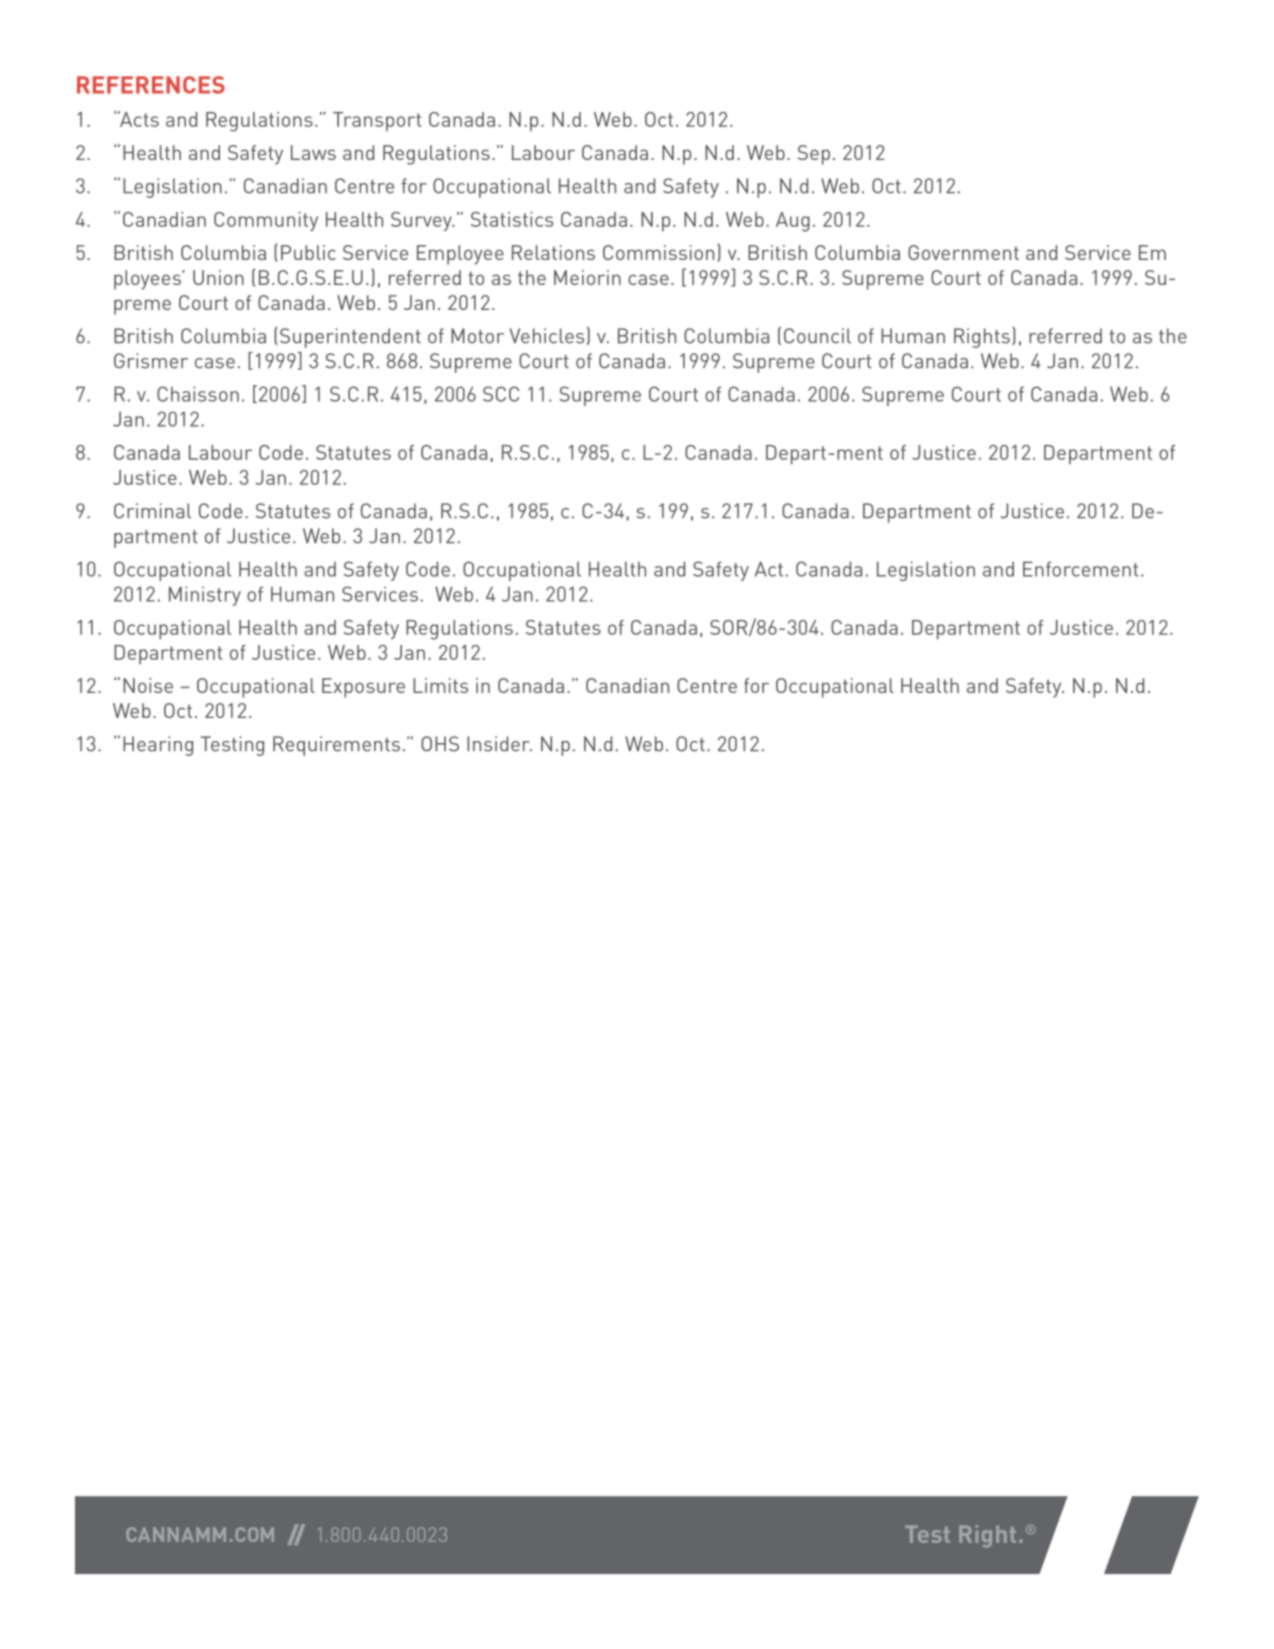 Image resolution: width=1274 pixels, height=1649 pixels. I want to click on Commission, so click(658, 252).
